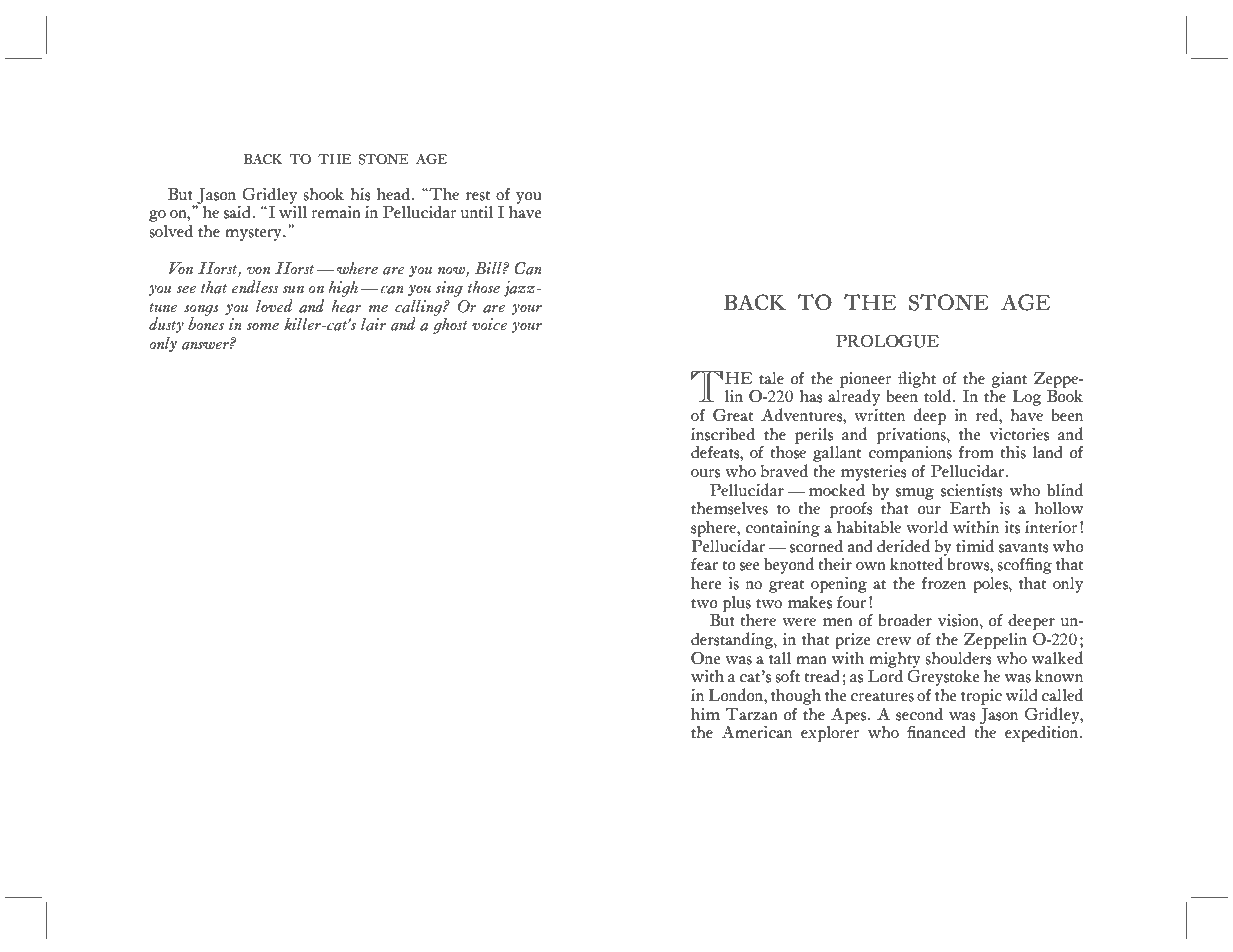 This document has height=952, width=1233. What do you see at coordinates (737, 605) in the document?
I see `plus` at bounding box center [737, 605].
